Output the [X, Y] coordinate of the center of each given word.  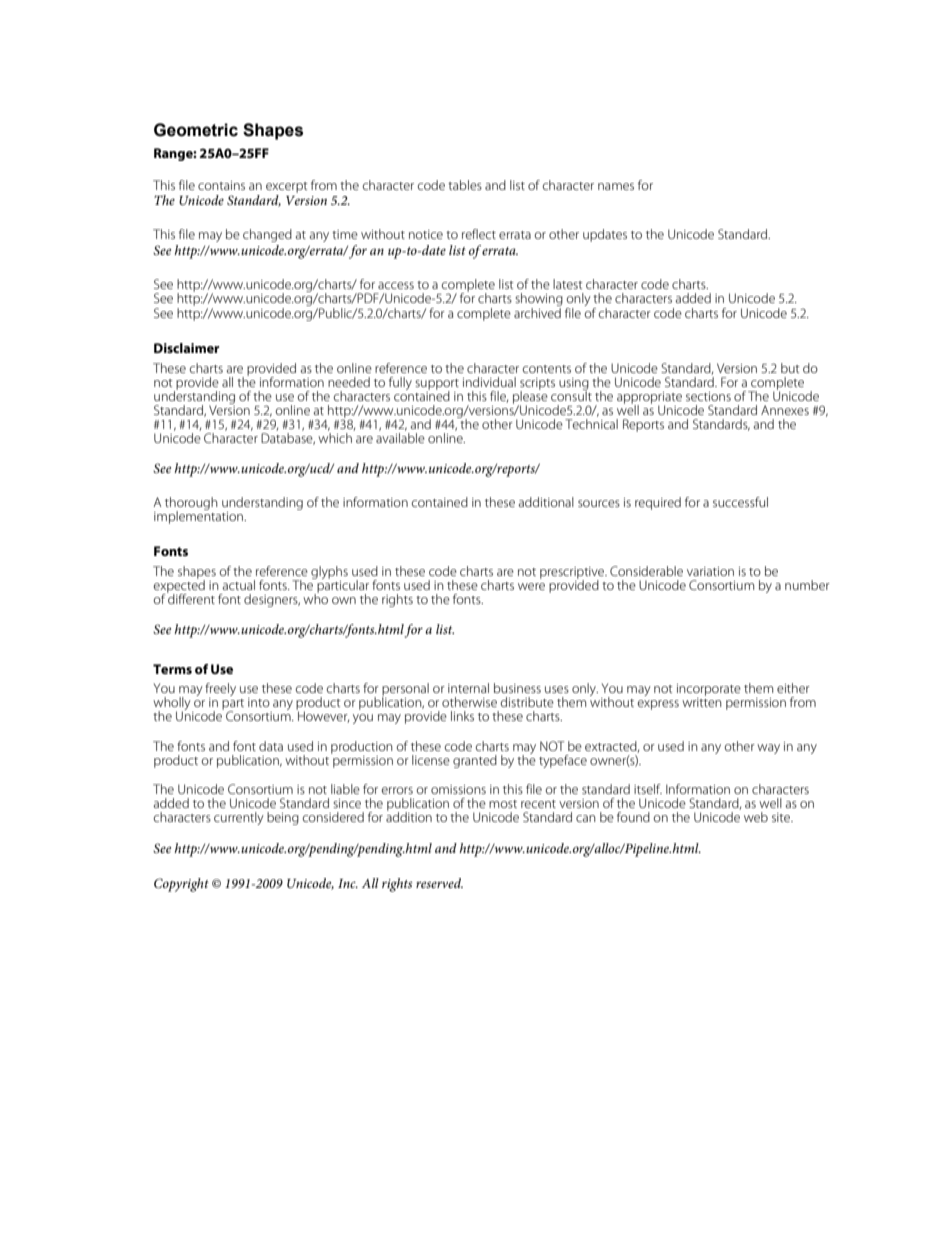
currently [239, 818]
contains [221, 185]
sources [599, 503]
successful [740, 502]
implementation [200, 516]
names [616, 186]
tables [465, 185]
